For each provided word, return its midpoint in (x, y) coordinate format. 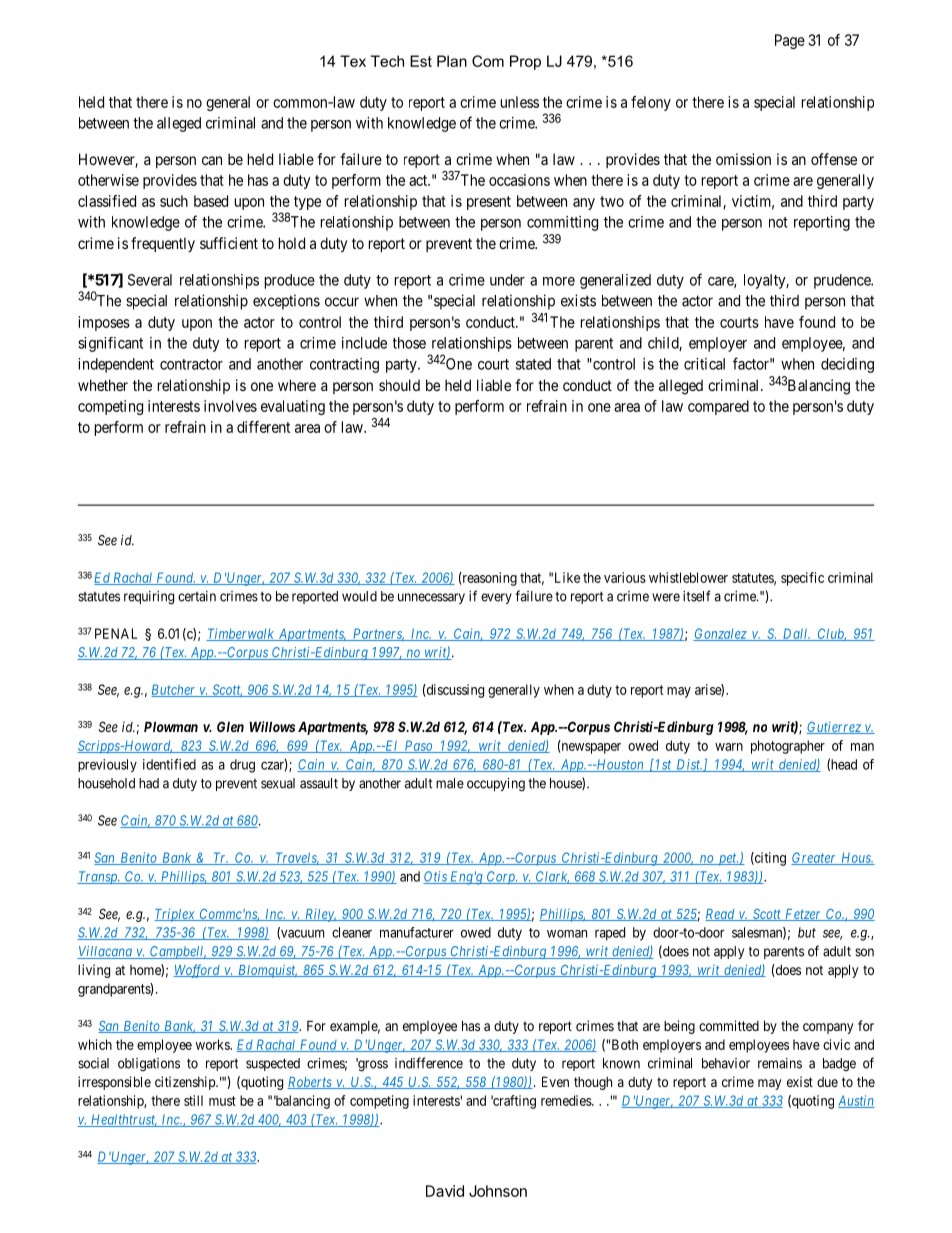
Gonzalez (720, 634)
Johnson (498, 1191)
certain (197, 596)
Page (790, 41)
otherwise (108, 180)
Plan (452, 61)
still (193, 1100)
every (496, 598)
